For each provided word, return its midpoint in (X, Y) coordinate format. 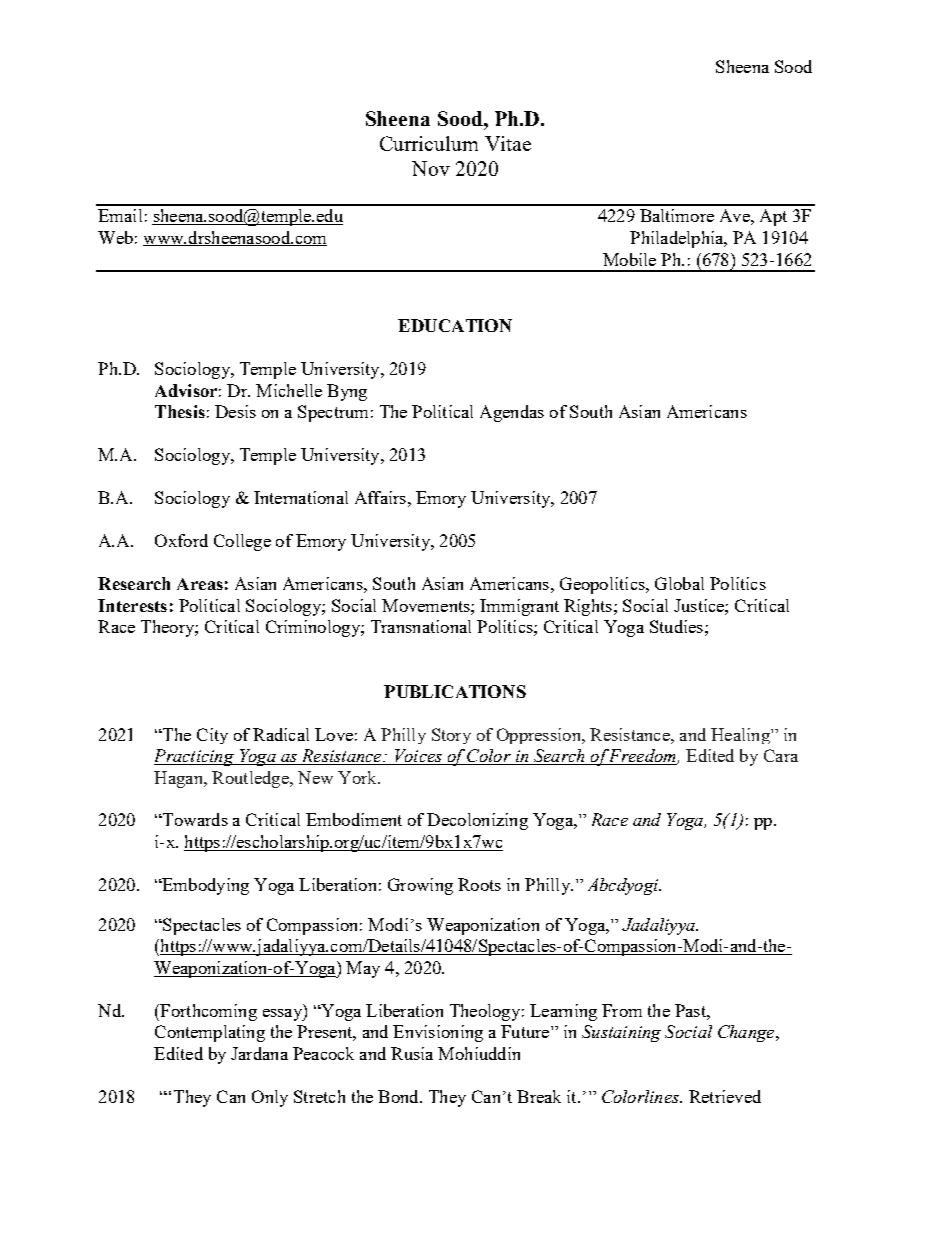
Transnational (421, 626)
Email (120, 215)
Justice (700, 605)
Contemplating (210, 1033)
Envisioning (438, 1033)
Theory (168, 628)
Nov (431, 168)
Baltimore (677, 215)
